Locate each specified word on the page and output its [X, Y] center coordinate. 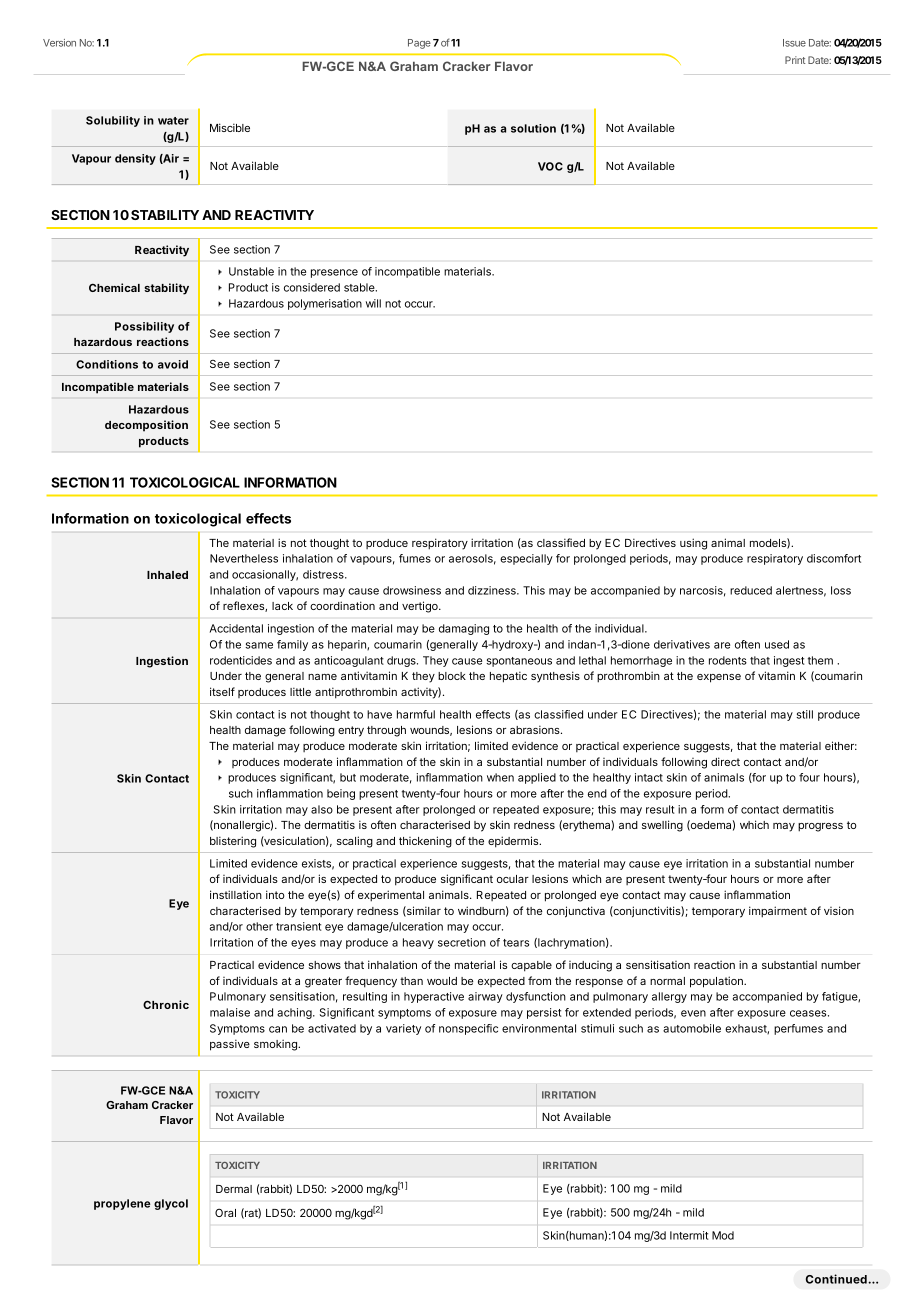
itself [222, 691]
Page [419, 44]
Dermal [234, 1189]
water [173, 121]
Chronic [166, 1004]
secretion [462, 942]
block [452, 676]
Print [795, 60]
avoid [173, 364]
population [717, 982]
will [373, 303]
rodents [728, 660]
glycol [171, 1204]
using [693, 544]
